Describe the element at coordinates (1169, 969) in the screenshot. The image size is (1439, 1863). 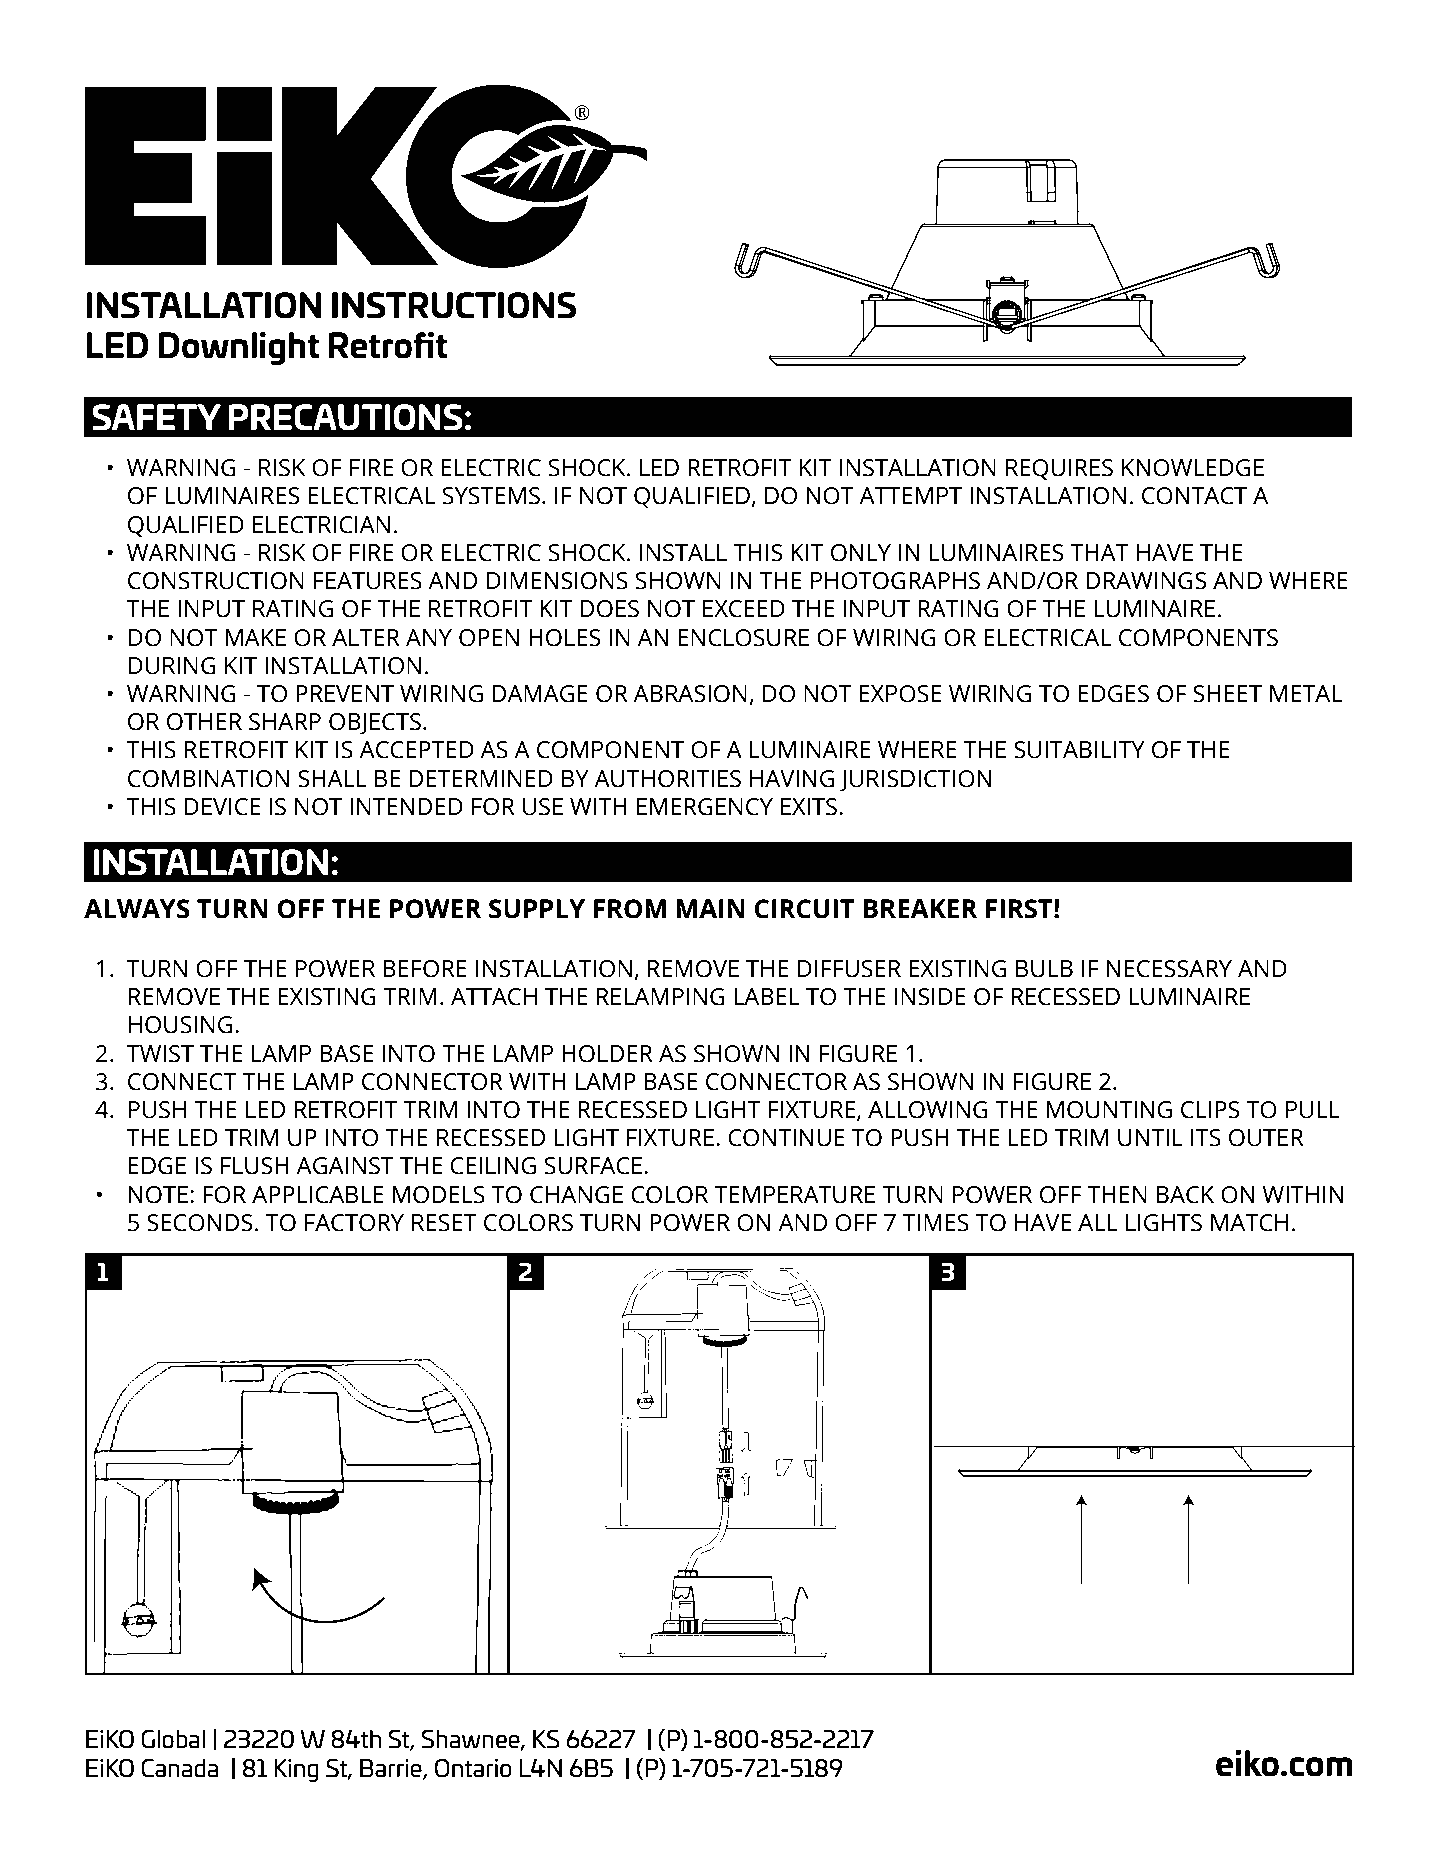
I see `NECESSARY` at that location.
